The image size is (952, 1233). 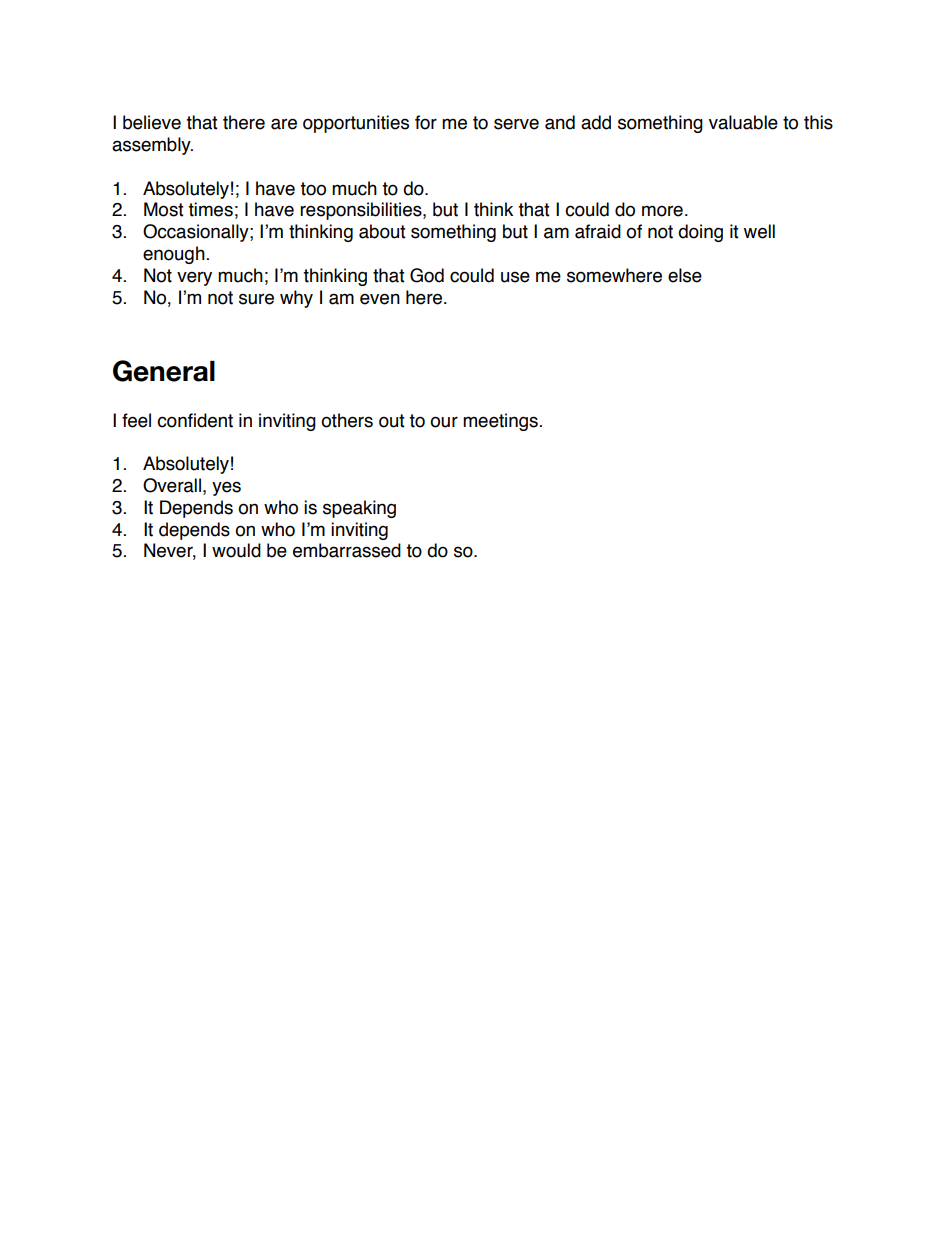 I want to click on our, so click(x=444, y=422).
